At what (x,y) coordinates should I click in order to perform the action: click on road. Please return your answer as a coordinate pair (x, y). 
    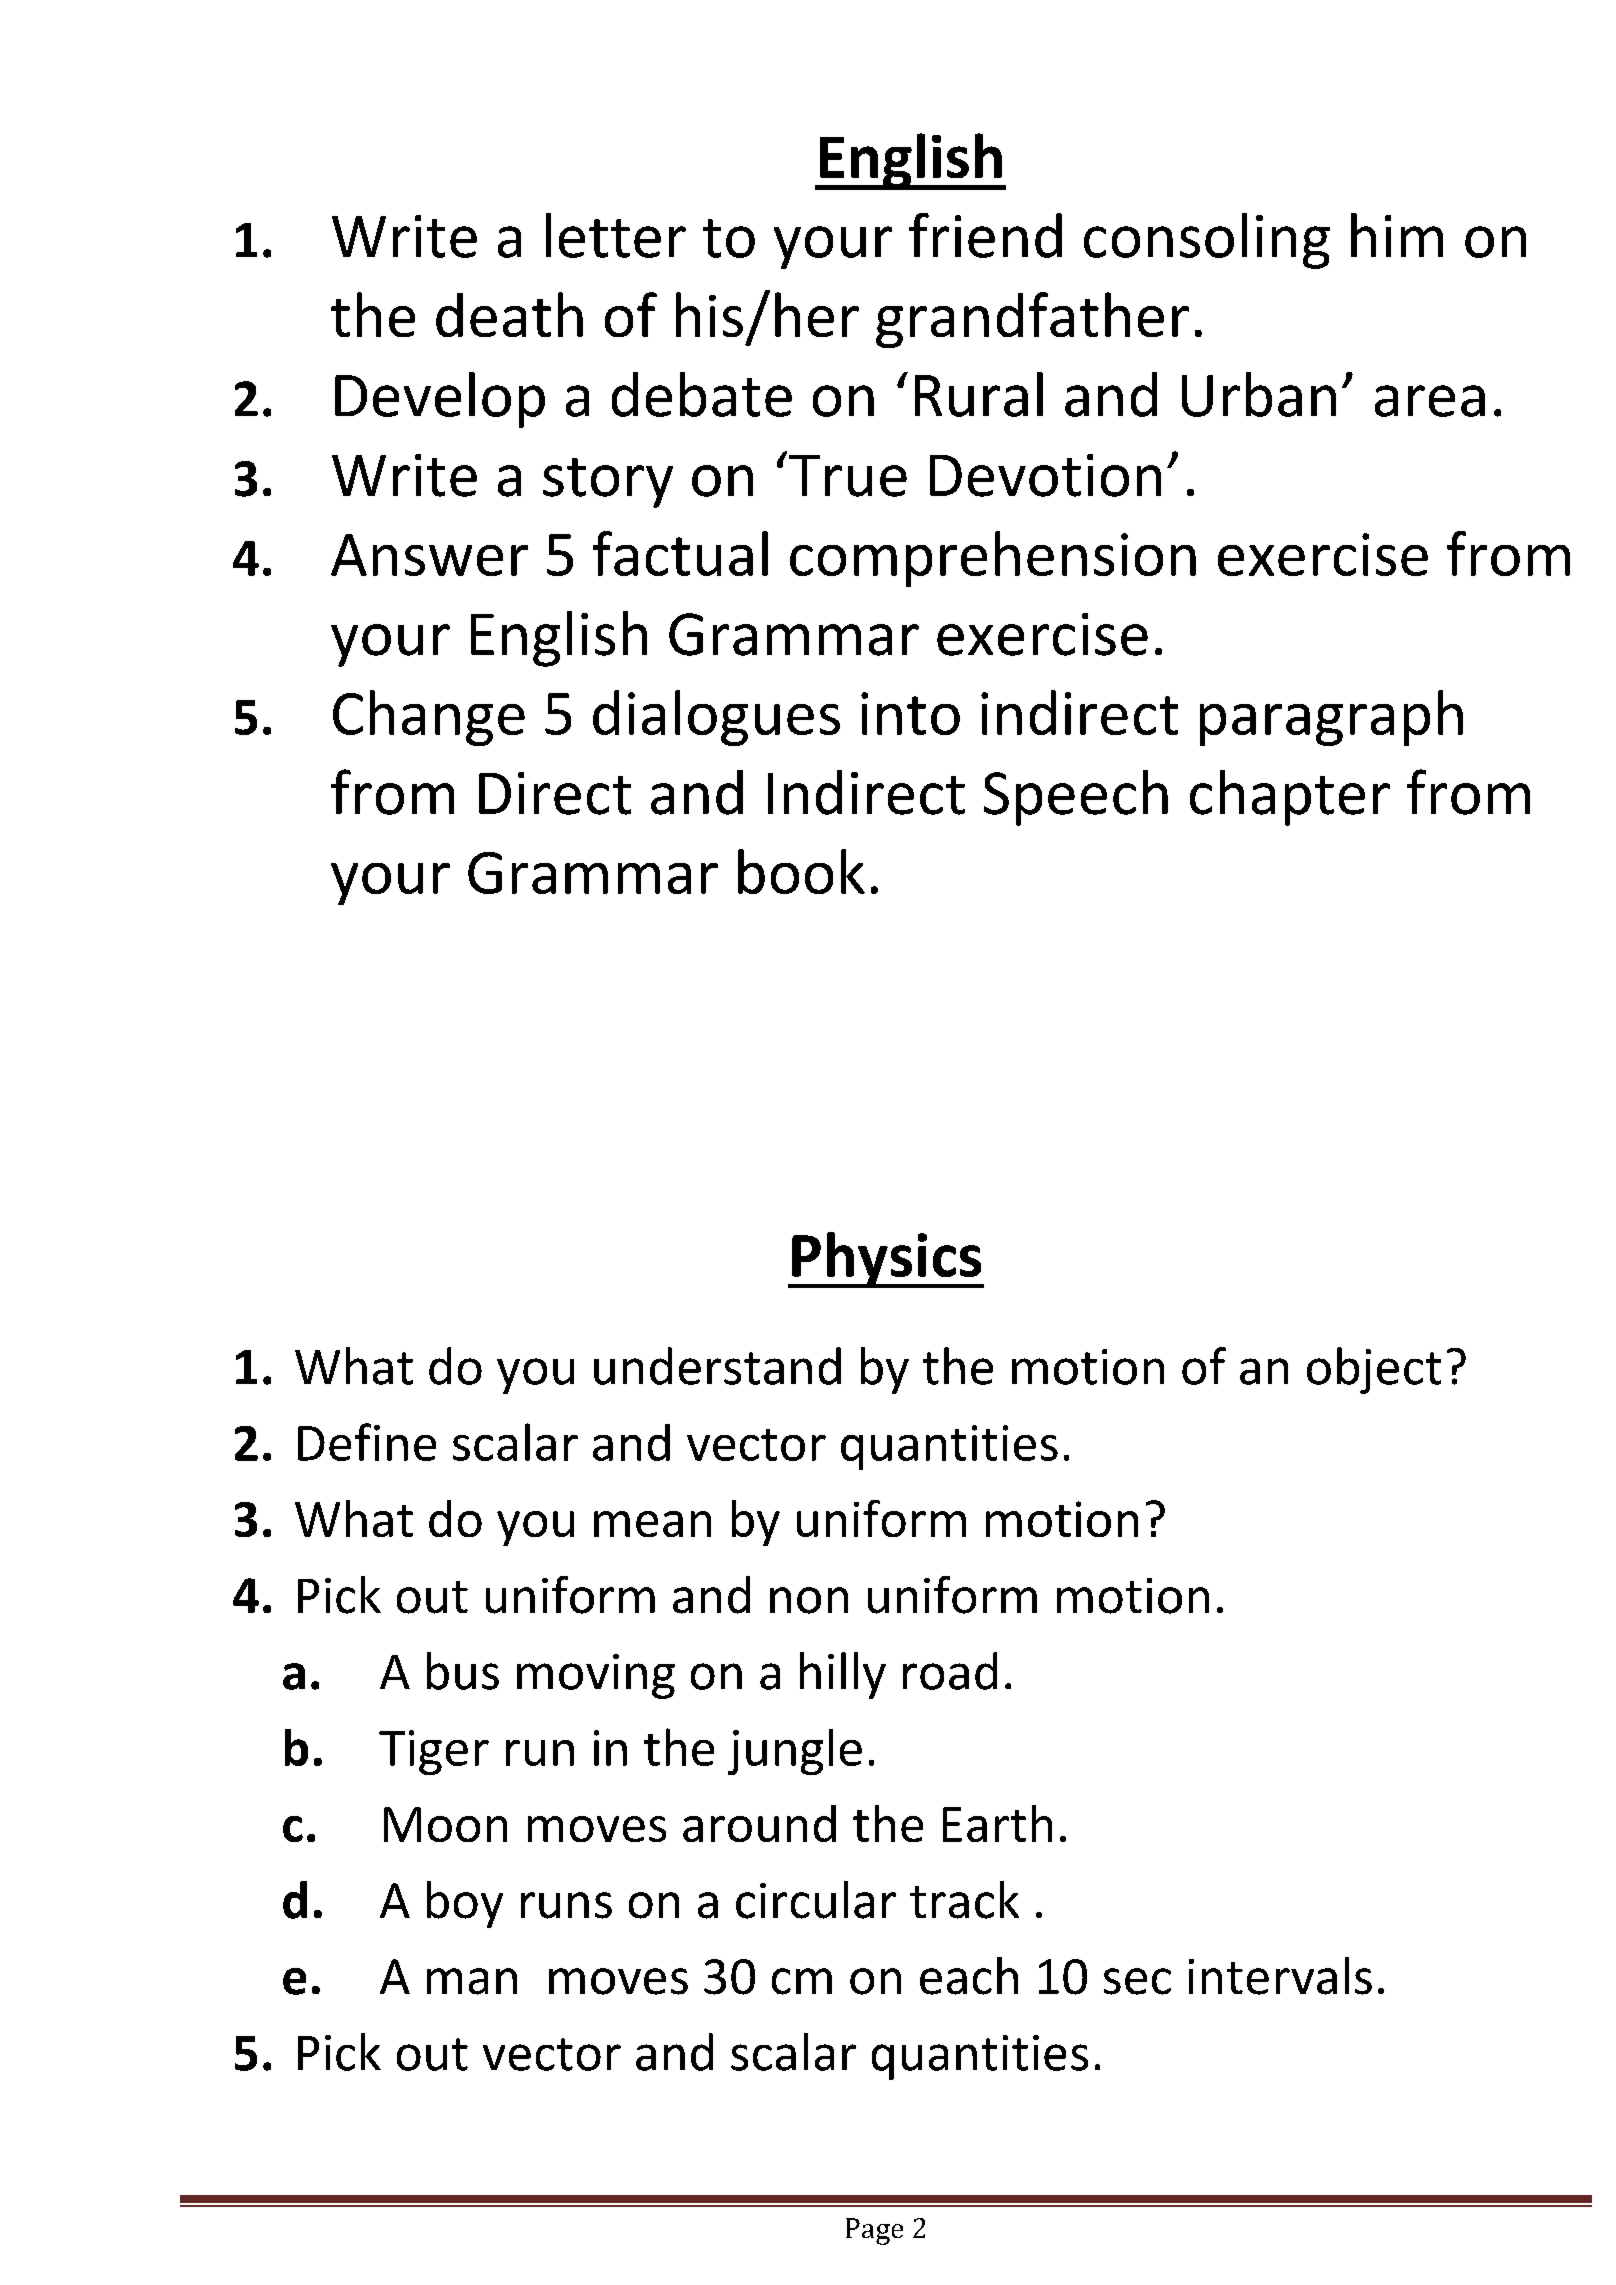
    Looking at the image, I should click on (950, 1671).
